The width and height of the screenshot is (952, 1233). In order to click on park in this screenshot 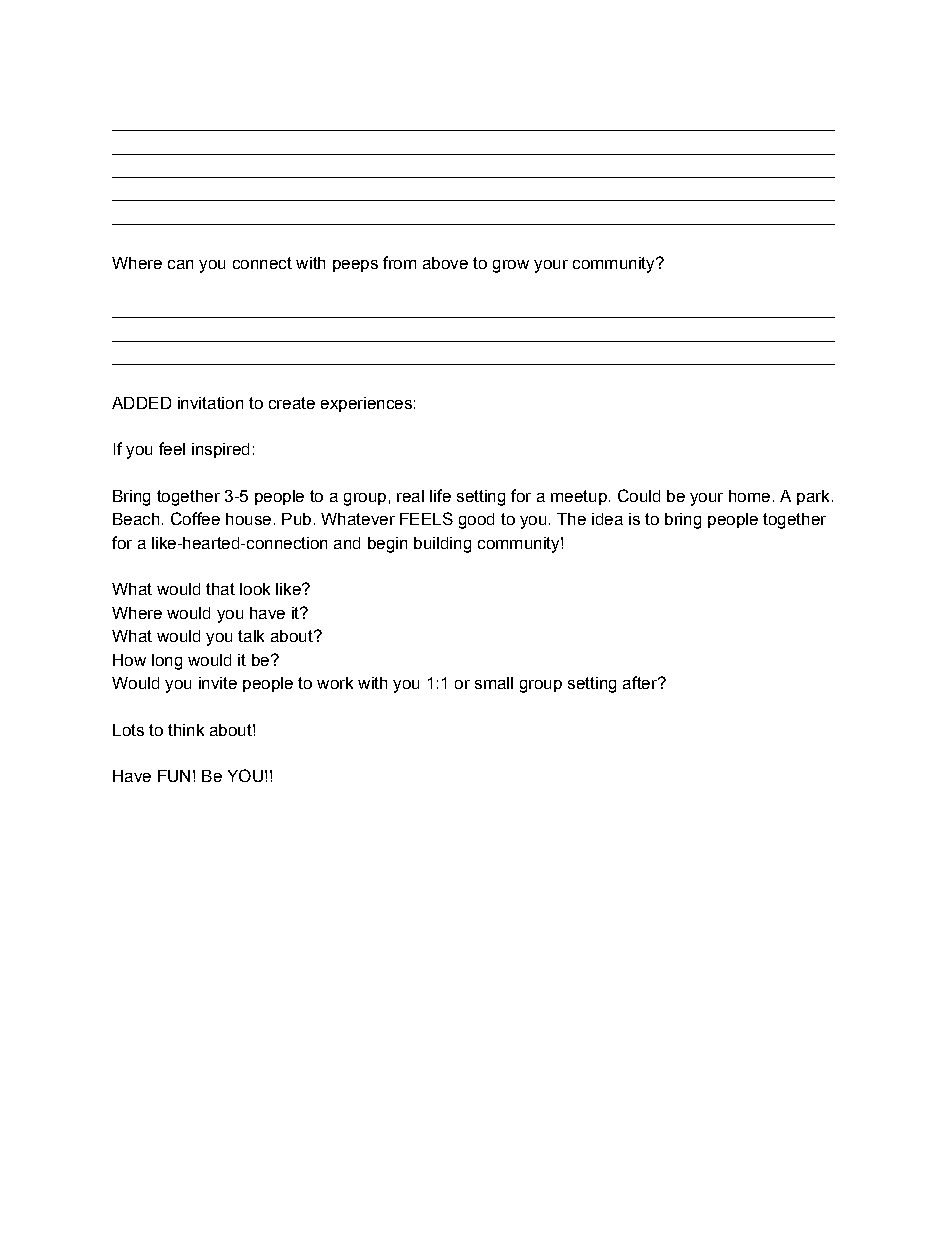, I will do `click(813, 497)`.
